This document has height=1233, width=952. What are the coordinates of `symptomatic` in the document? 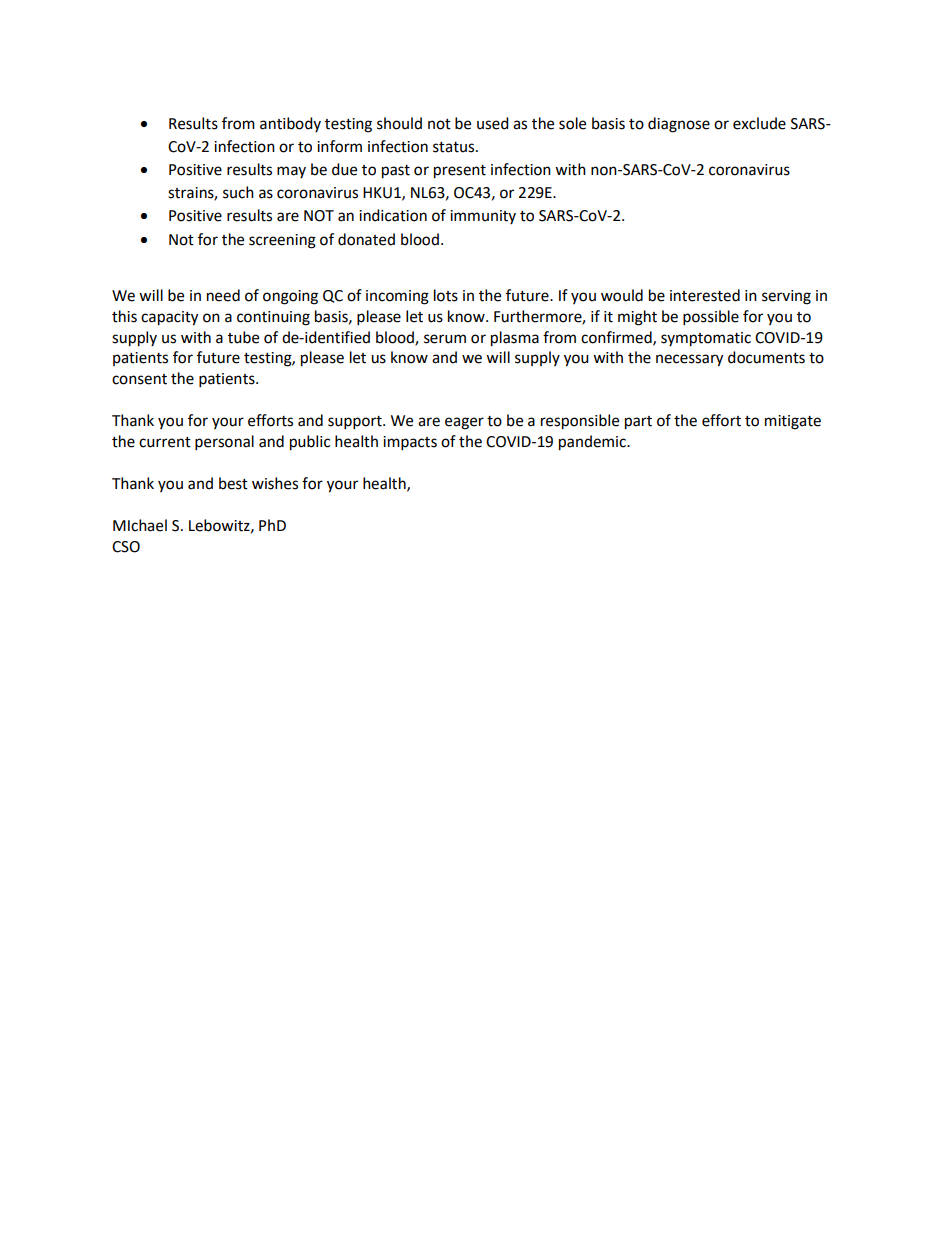 It's located at (706, 339).
